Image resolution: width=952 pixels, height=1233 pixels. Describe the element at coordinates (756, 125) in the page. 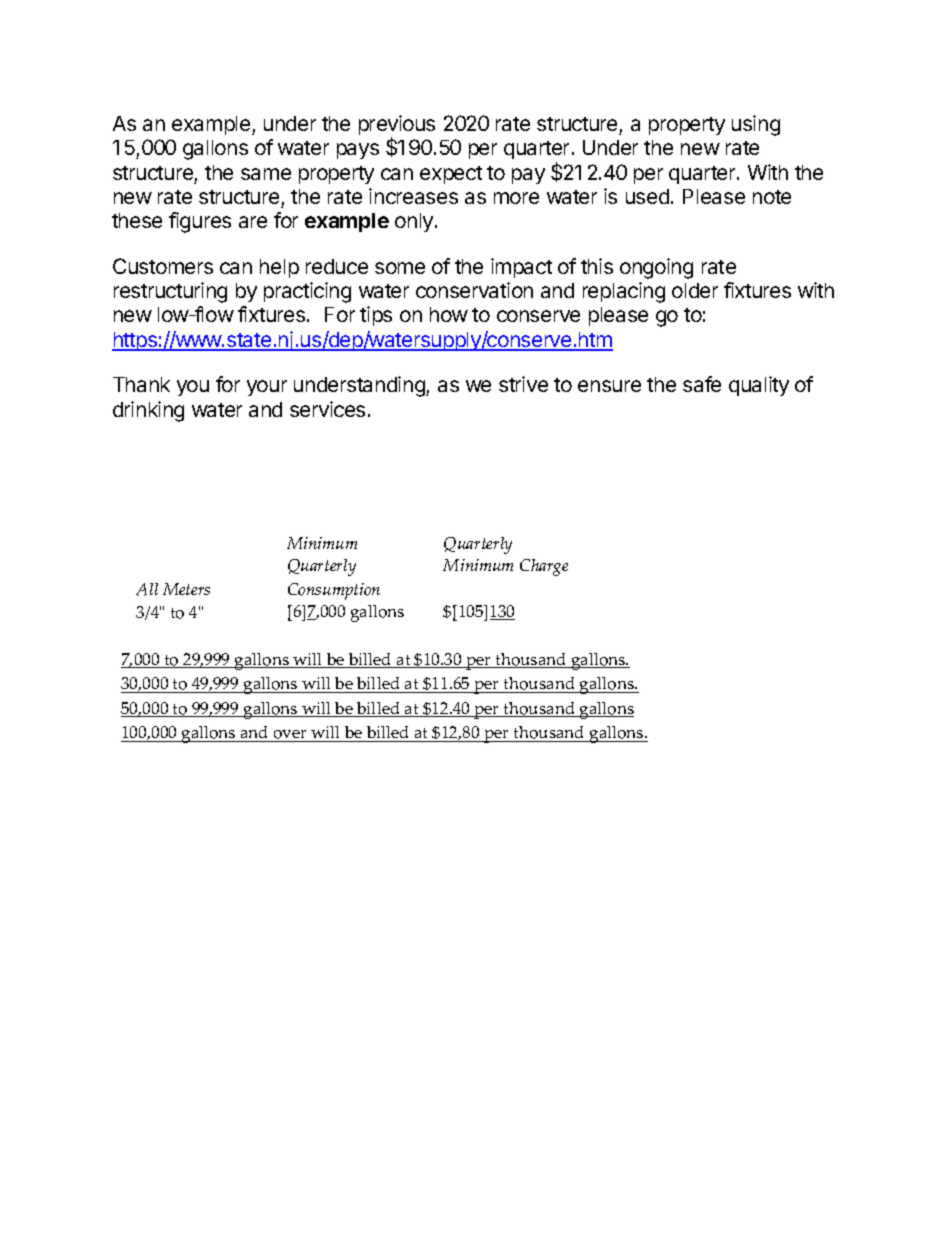

I see `using` at that location.
